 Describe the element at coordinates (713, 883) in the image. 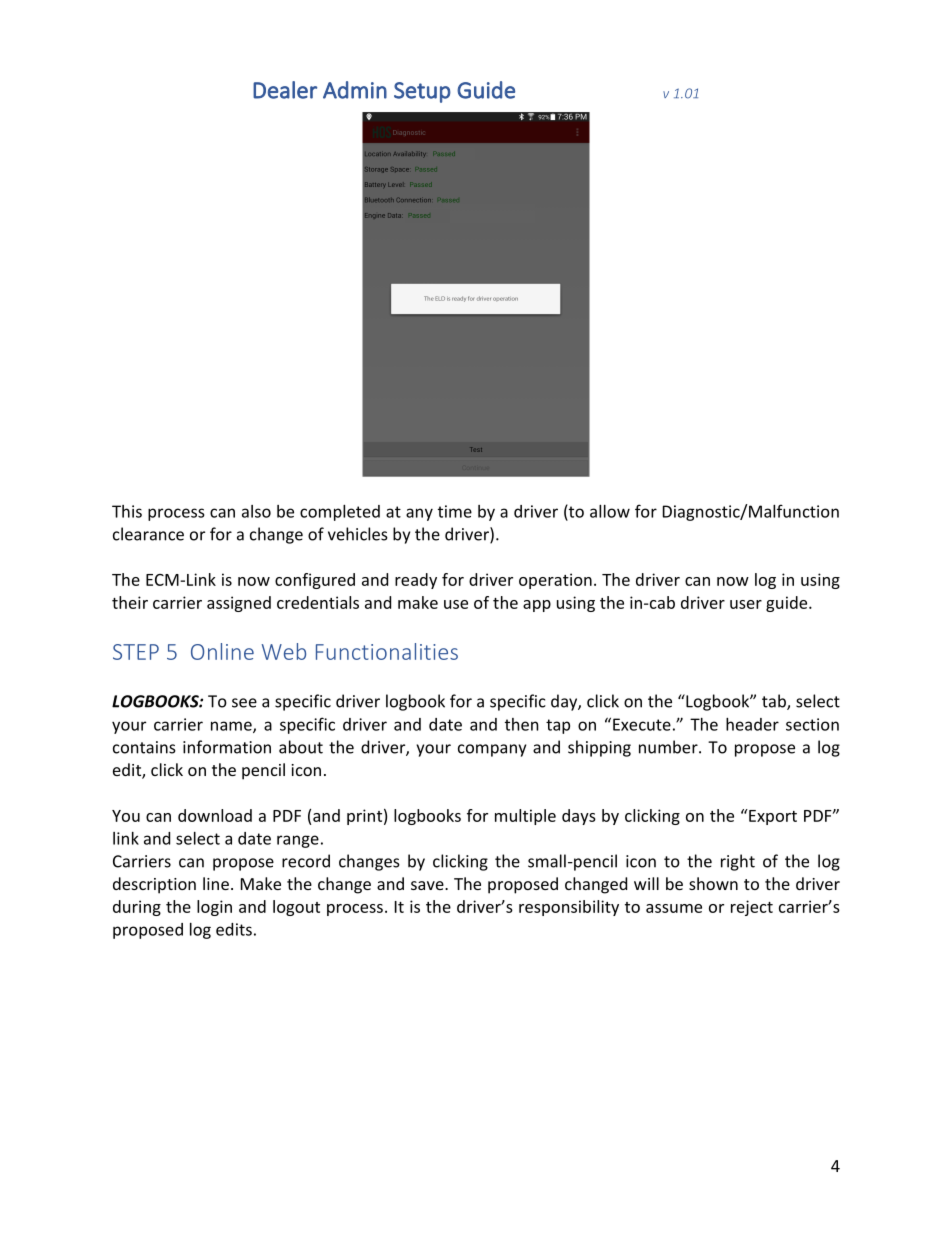

I see `shown` at that location.
